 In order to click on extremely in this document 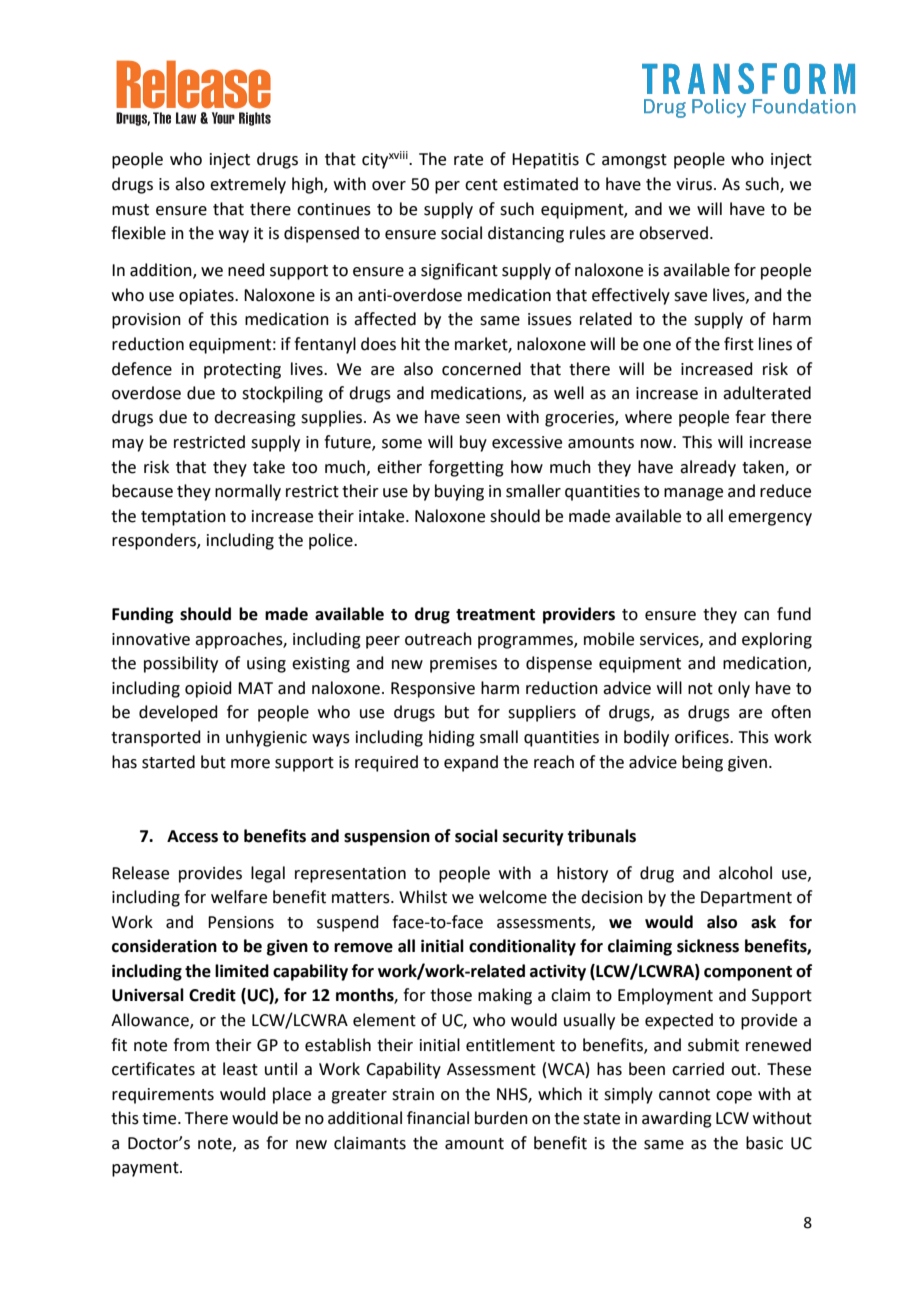, I will do `click(248, 185)`.
